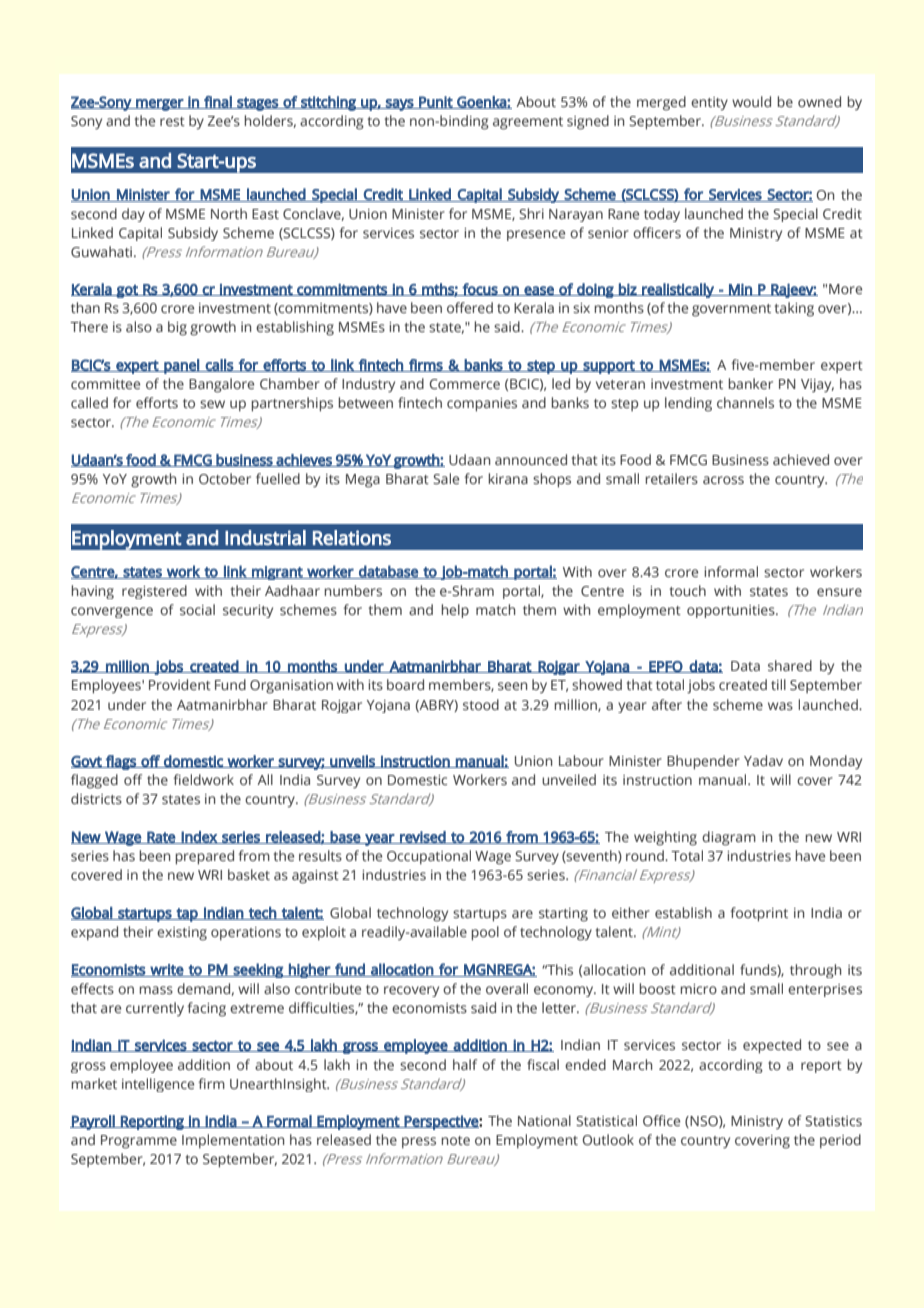  Describe the element at coordinates (197, 609) in the page. I see `social` at that location.
